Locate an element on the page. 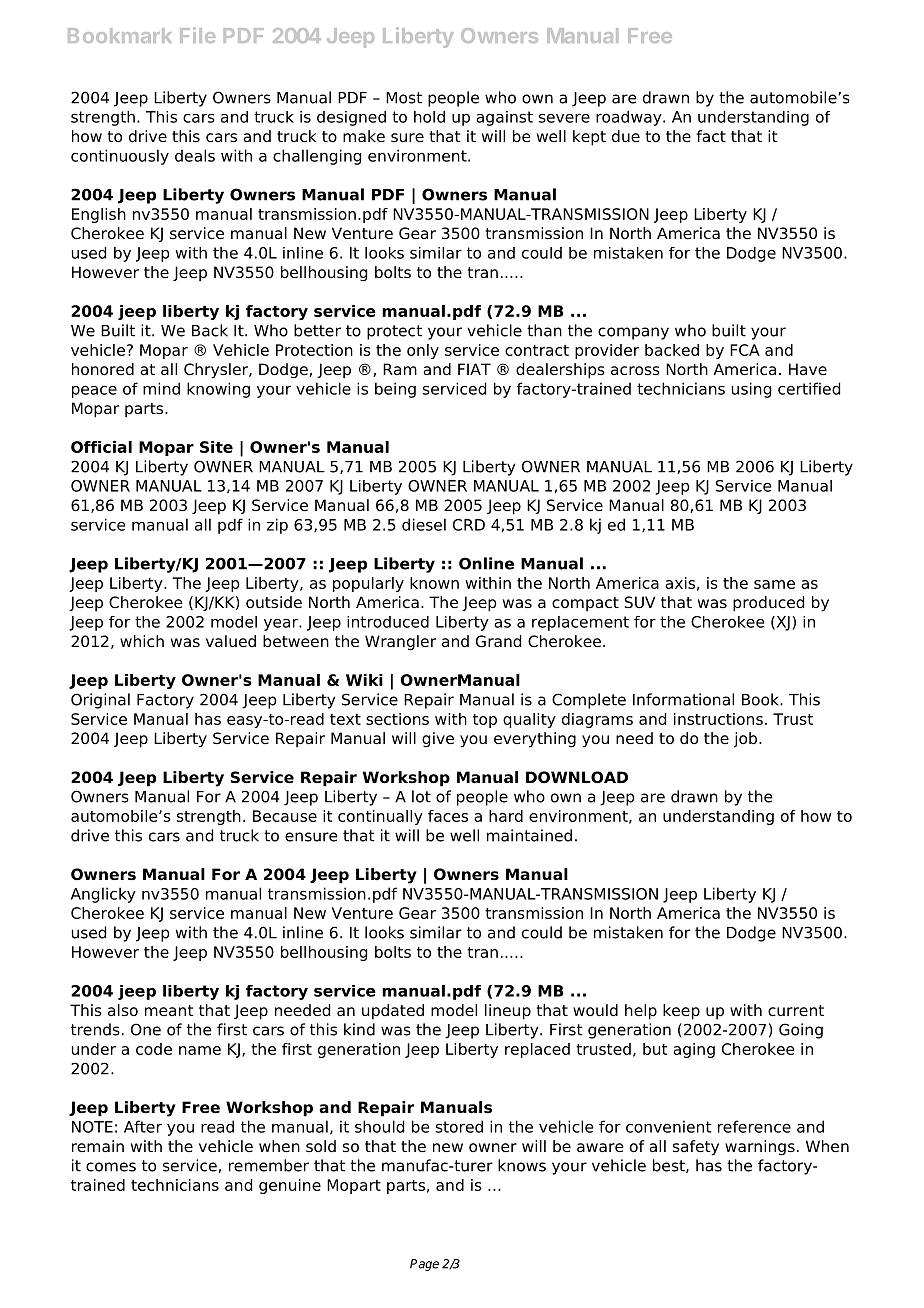  lineup is located at coordinates (508, 1012).
